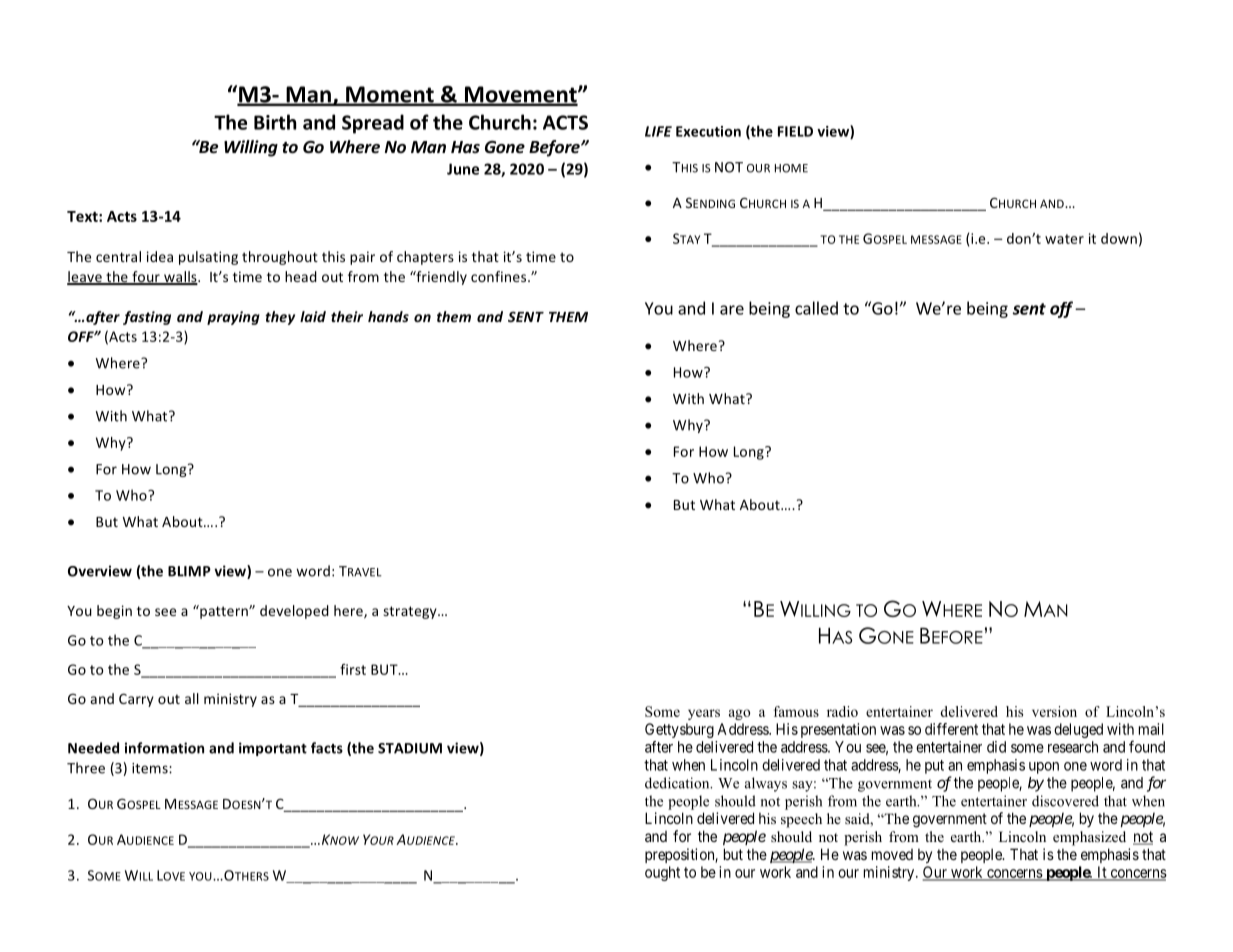  What do you see at coordinates (658, 131) in the screenshot?
I see `LIFE` at bounding box center [658, 131].
